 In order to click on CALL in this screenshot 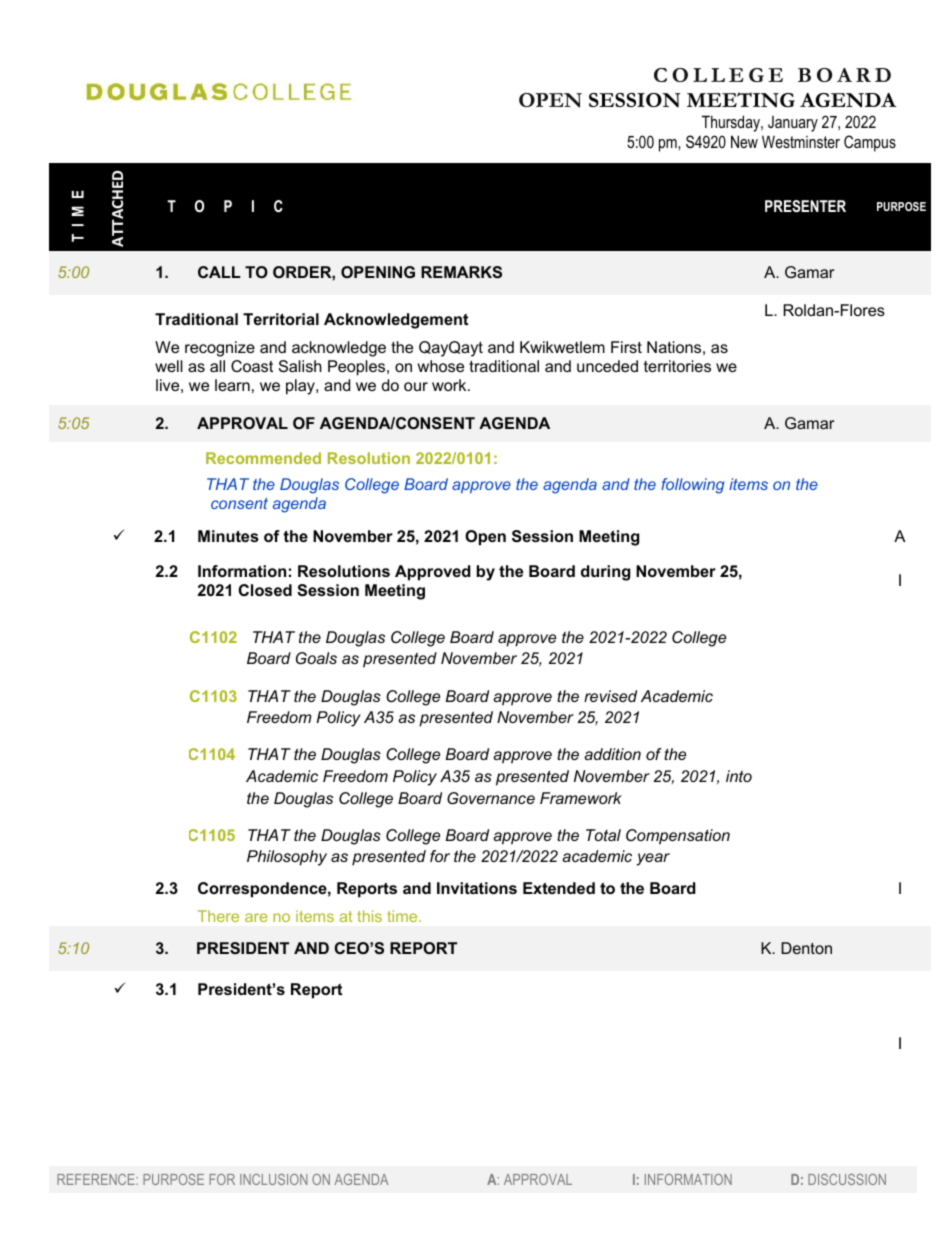, I will do `click(219, 272)`.
